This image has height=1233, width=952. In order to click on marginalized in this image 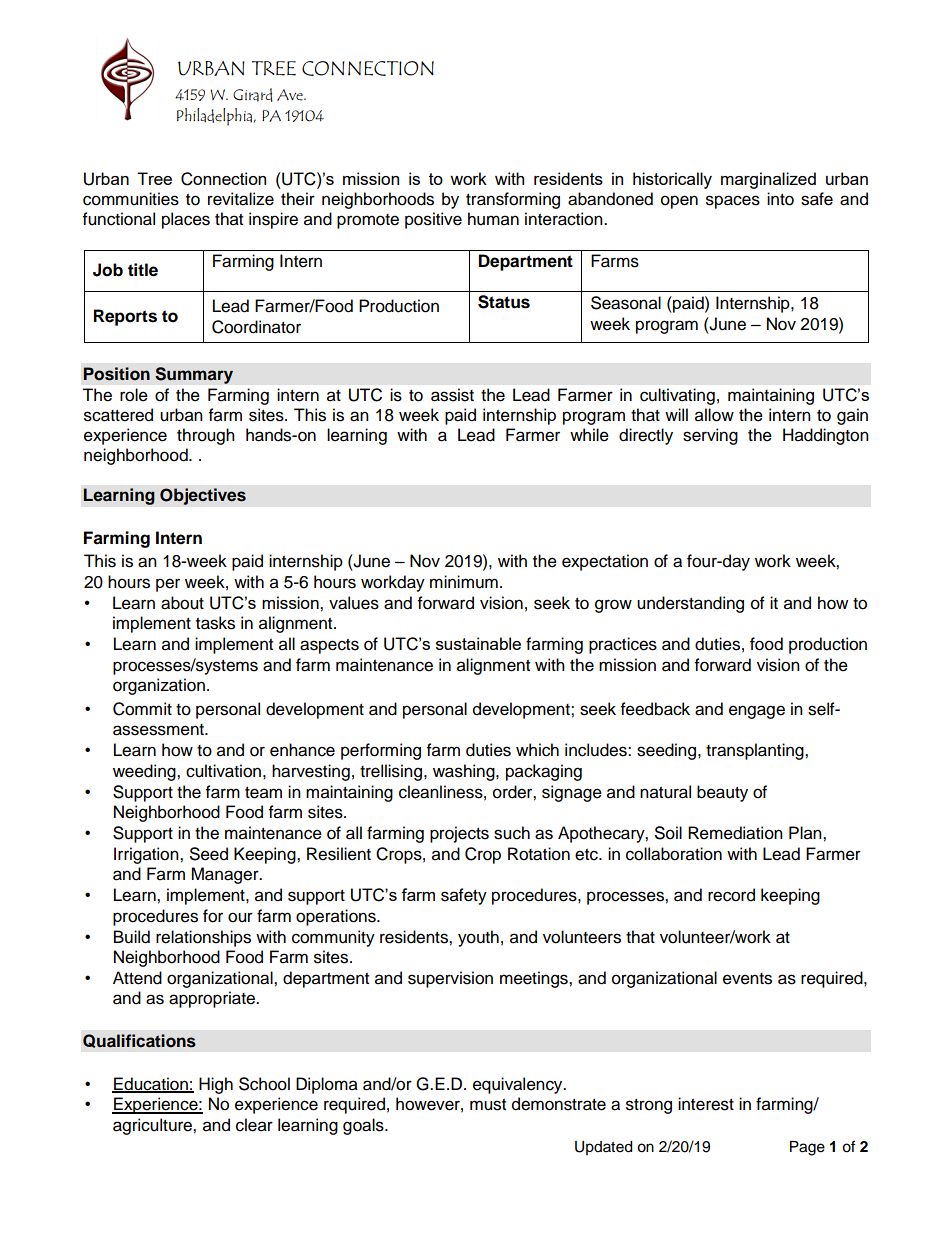, I will do `click(768, 180)`.
